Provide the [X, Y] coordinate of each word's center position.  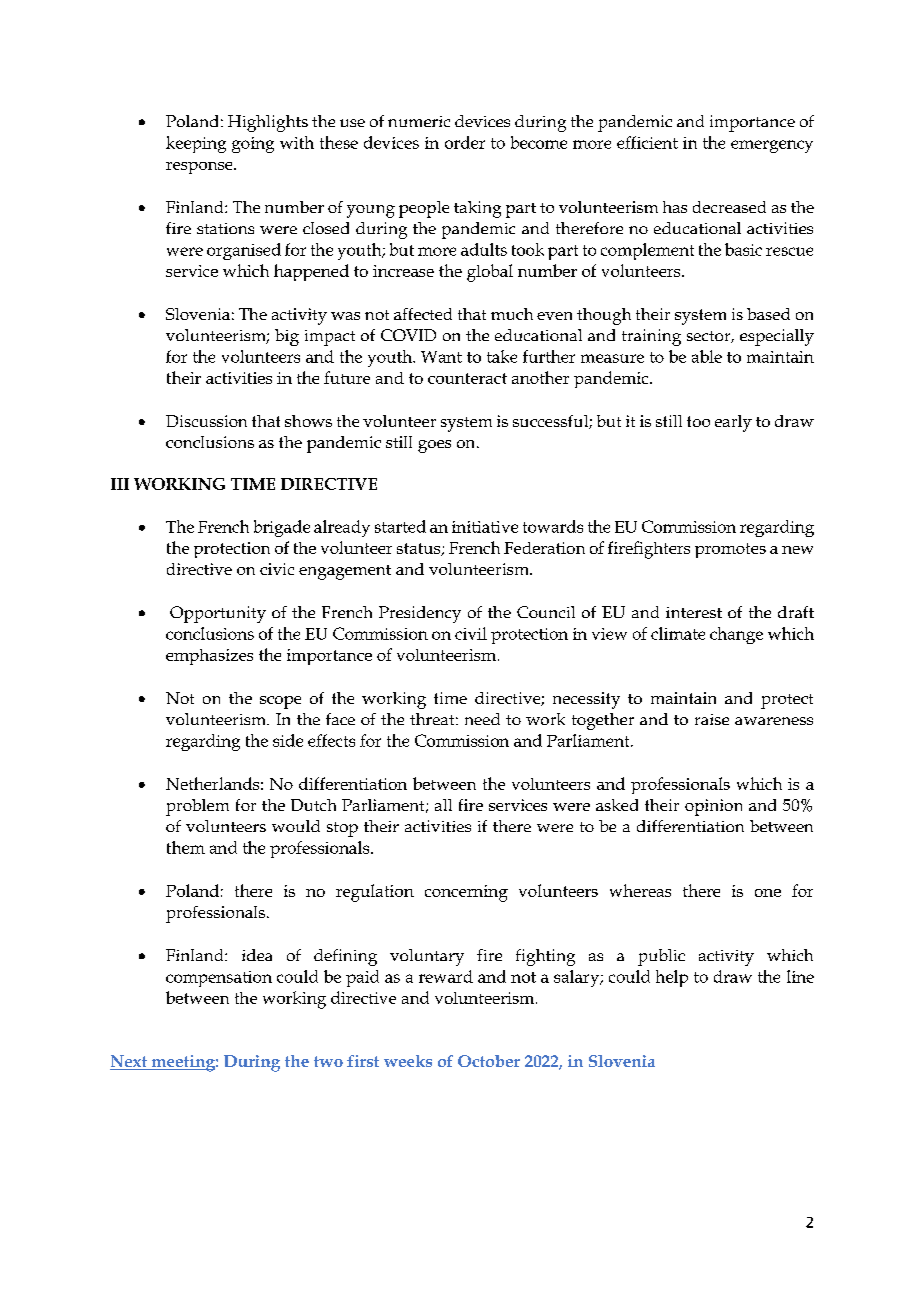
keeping [196, 144]
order [465, 142]
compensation [219, 979]
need [482, 719]
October [489, 1061]
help [672, 978]
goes [434, 446]
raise [712, 719]
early [733, 423]
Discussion [206, 421]
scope [280, 702]
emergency [772, 146]
